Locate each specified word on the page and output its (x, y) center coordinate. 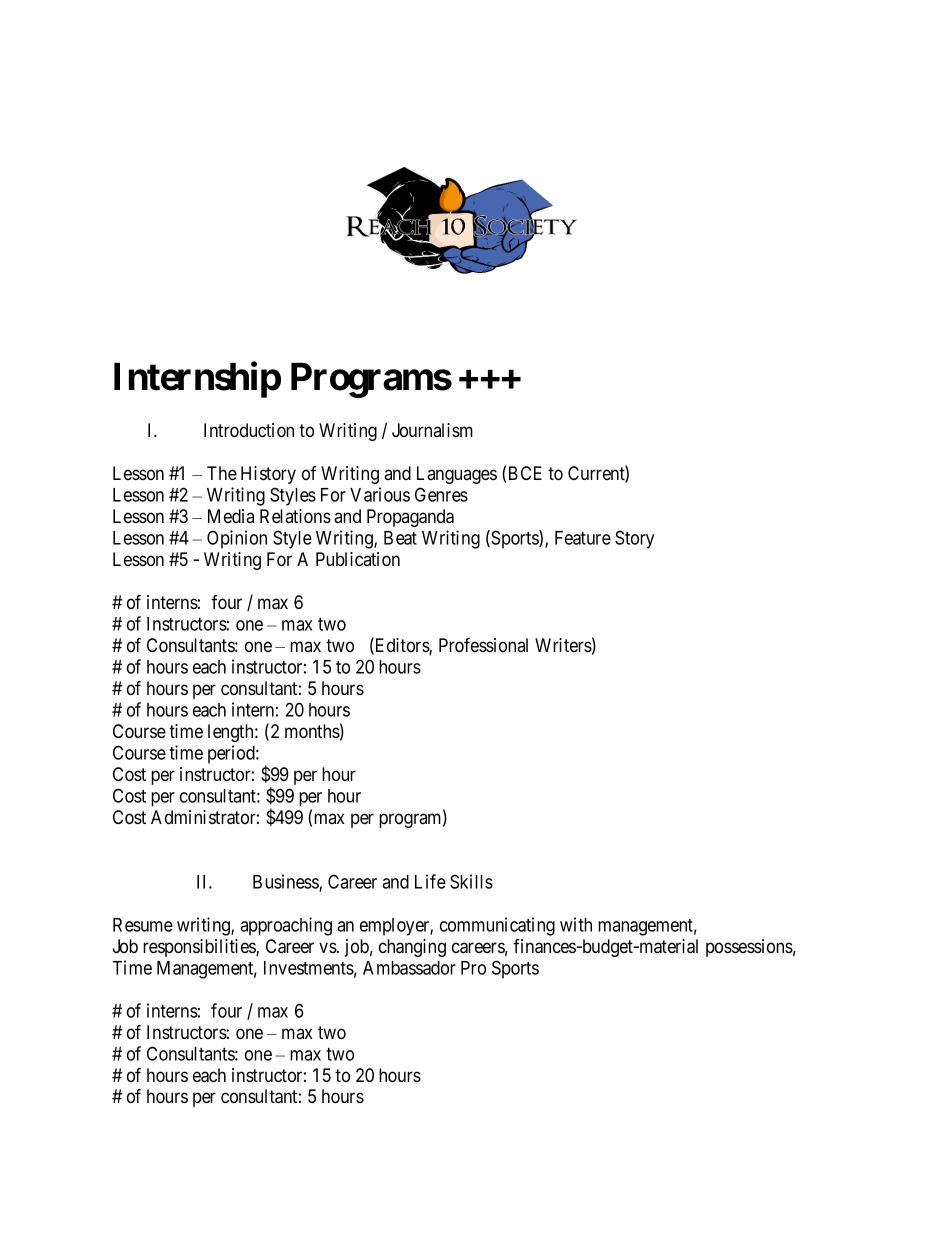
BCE (525, 473)
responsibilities (200, 948)
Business (286, 882)
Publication (358, 559)
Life (430, 881)
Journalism (432, 430)
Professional (483, 645)
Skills (471, 881)
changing (412, 948)
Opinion (237, 539)
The (222, 473)
